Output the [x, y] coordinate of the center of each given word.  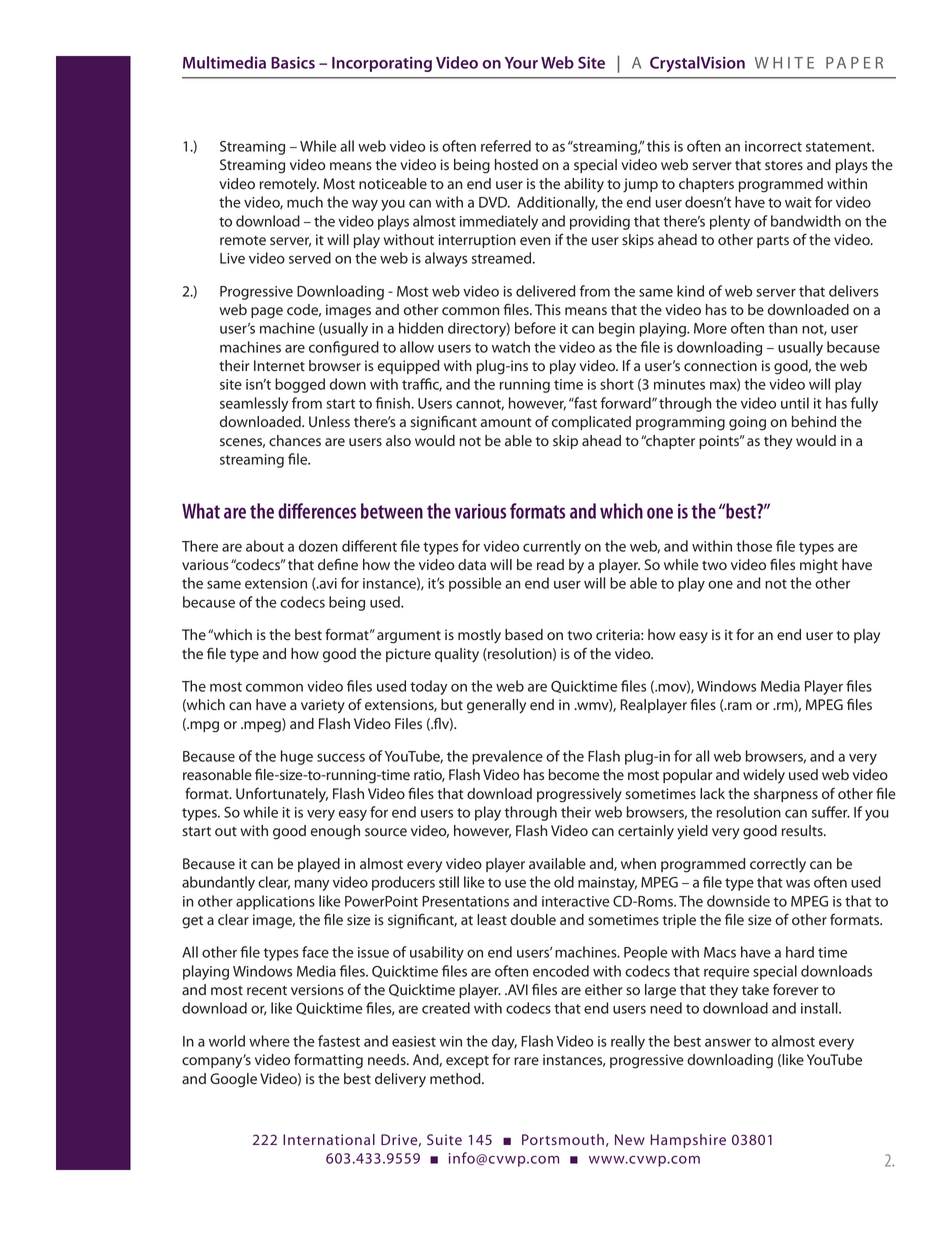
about [265, 546]
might [819, 566]
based [524, 635]
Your [521, 63]
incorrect [773, 146]
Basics [293, 62]
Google [233, 1080]
